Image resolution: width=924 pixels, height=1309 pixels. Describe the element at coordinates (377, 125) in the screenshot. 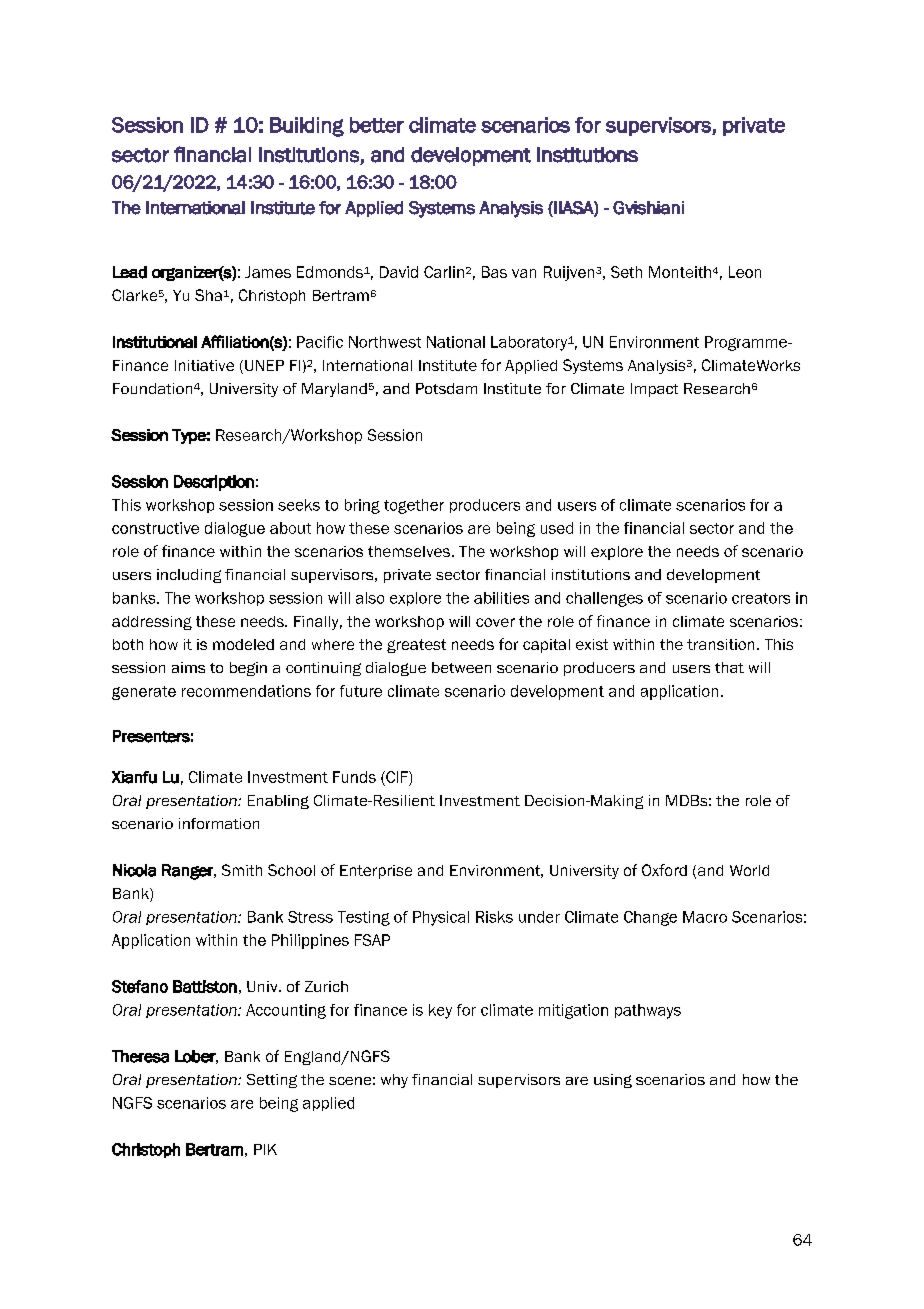

I see `better` at that location.
